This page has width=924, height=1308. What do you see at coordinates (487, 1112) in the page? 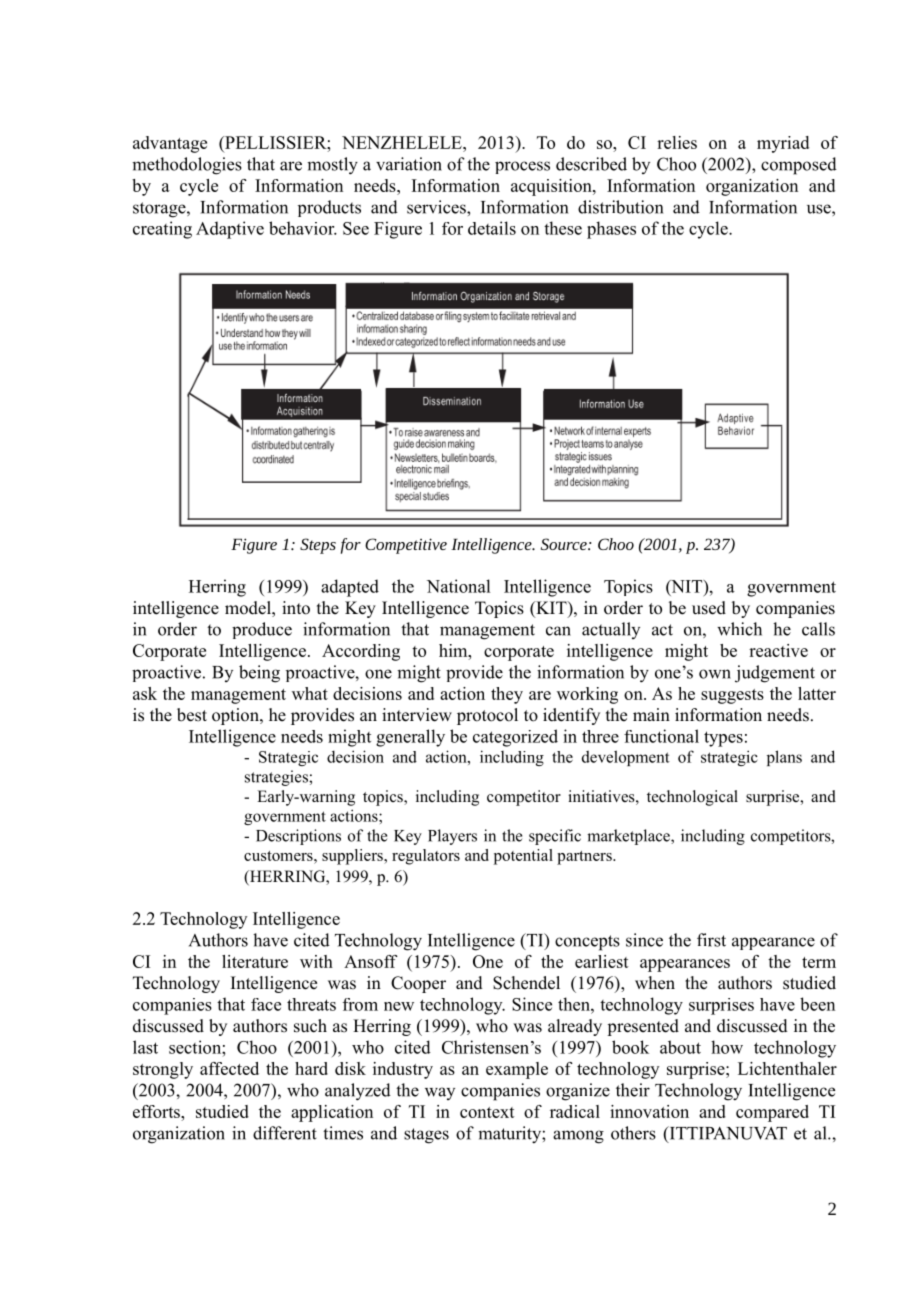
I see `context` at bounding box center [487, 1112].
